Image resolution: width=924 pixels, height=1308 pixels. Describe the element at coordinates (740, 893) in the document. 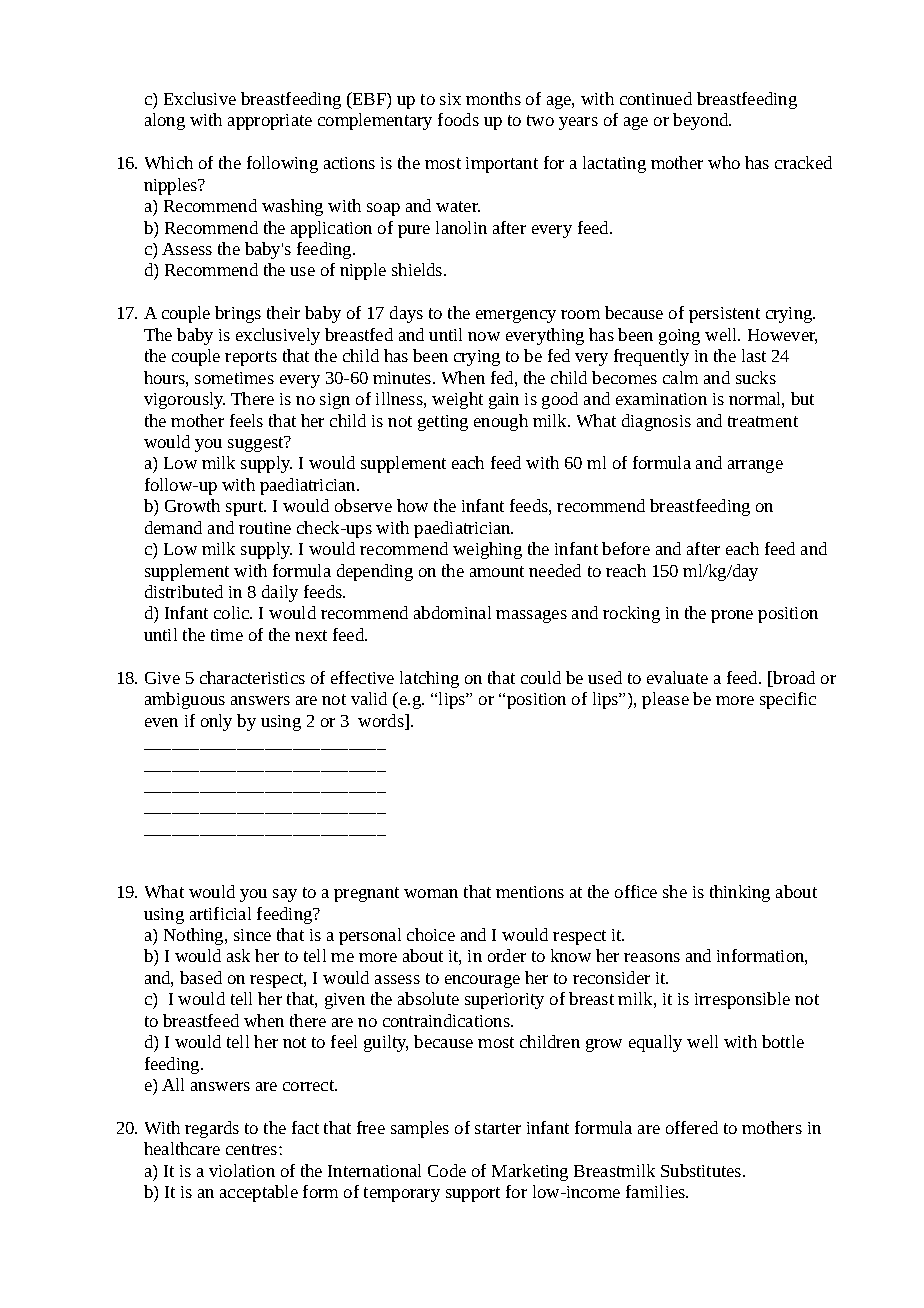

I see `thinking` at that location.
